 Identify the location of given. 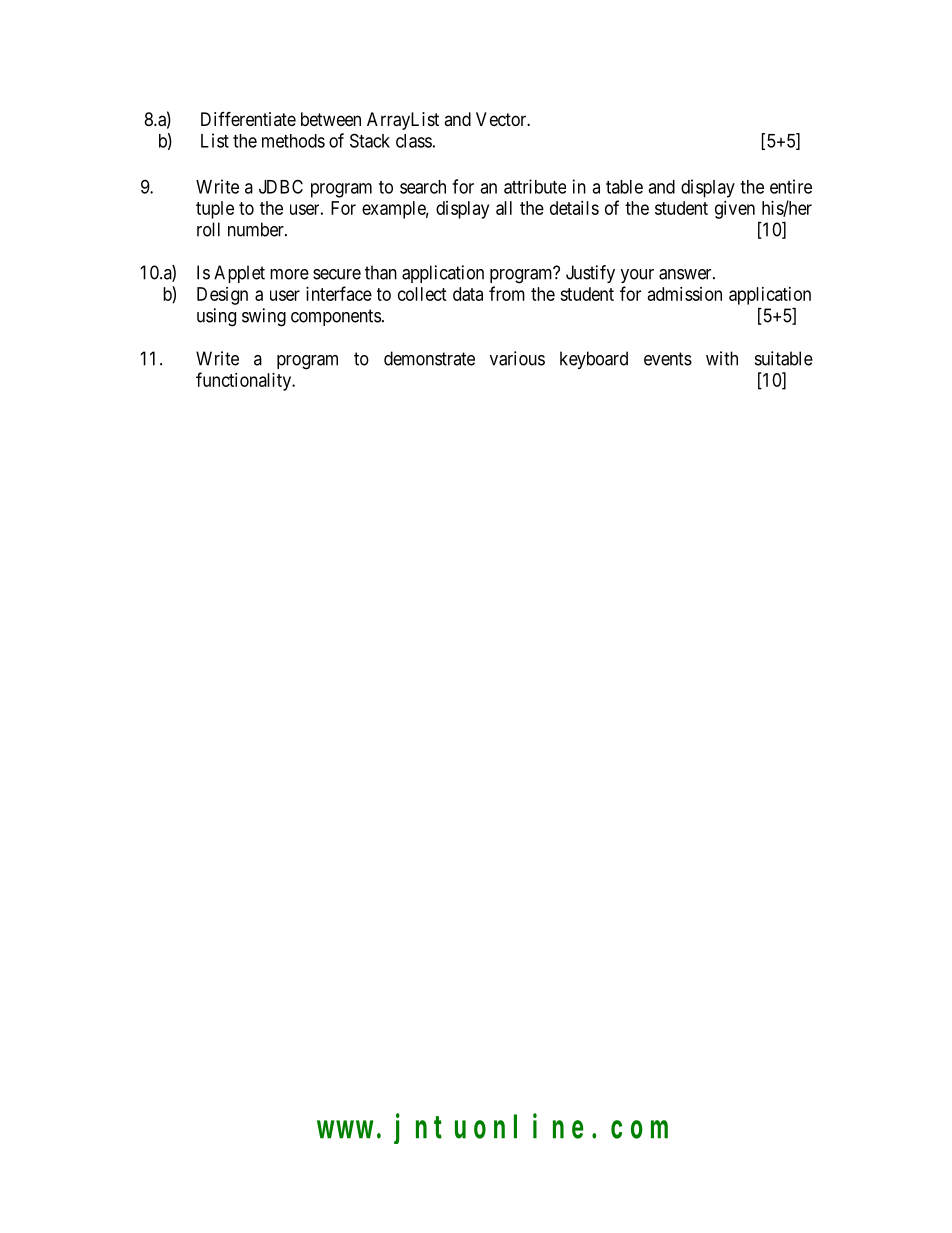
(735, 210).
